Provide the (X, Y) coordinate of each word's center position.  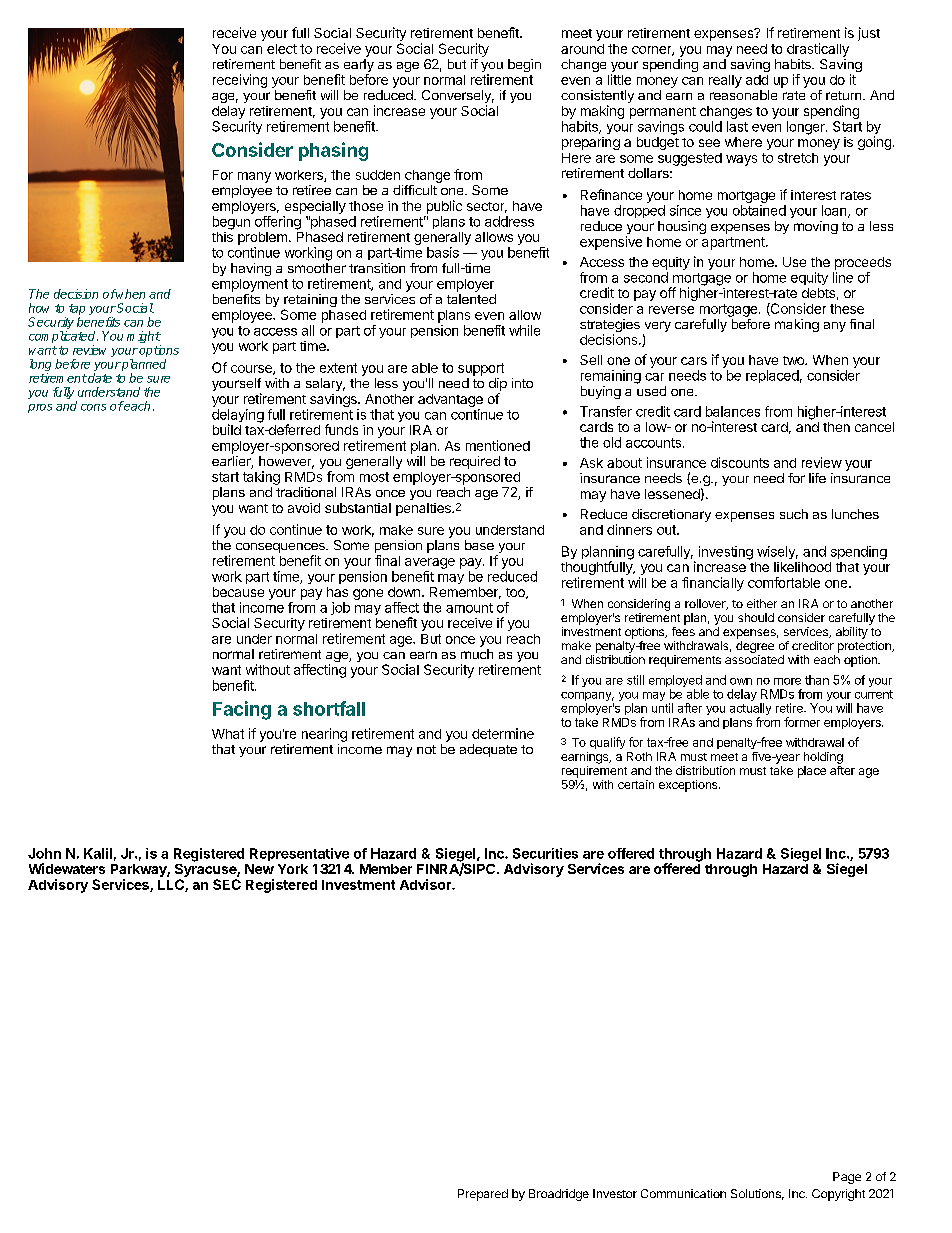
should (756, 617)
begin (524, 65)
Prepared (483, 1195)
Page (847, 1178)
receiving (240, 81)
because (238, 592)
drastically (818, 50)
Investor (615, 1193)
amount (469, 608)
